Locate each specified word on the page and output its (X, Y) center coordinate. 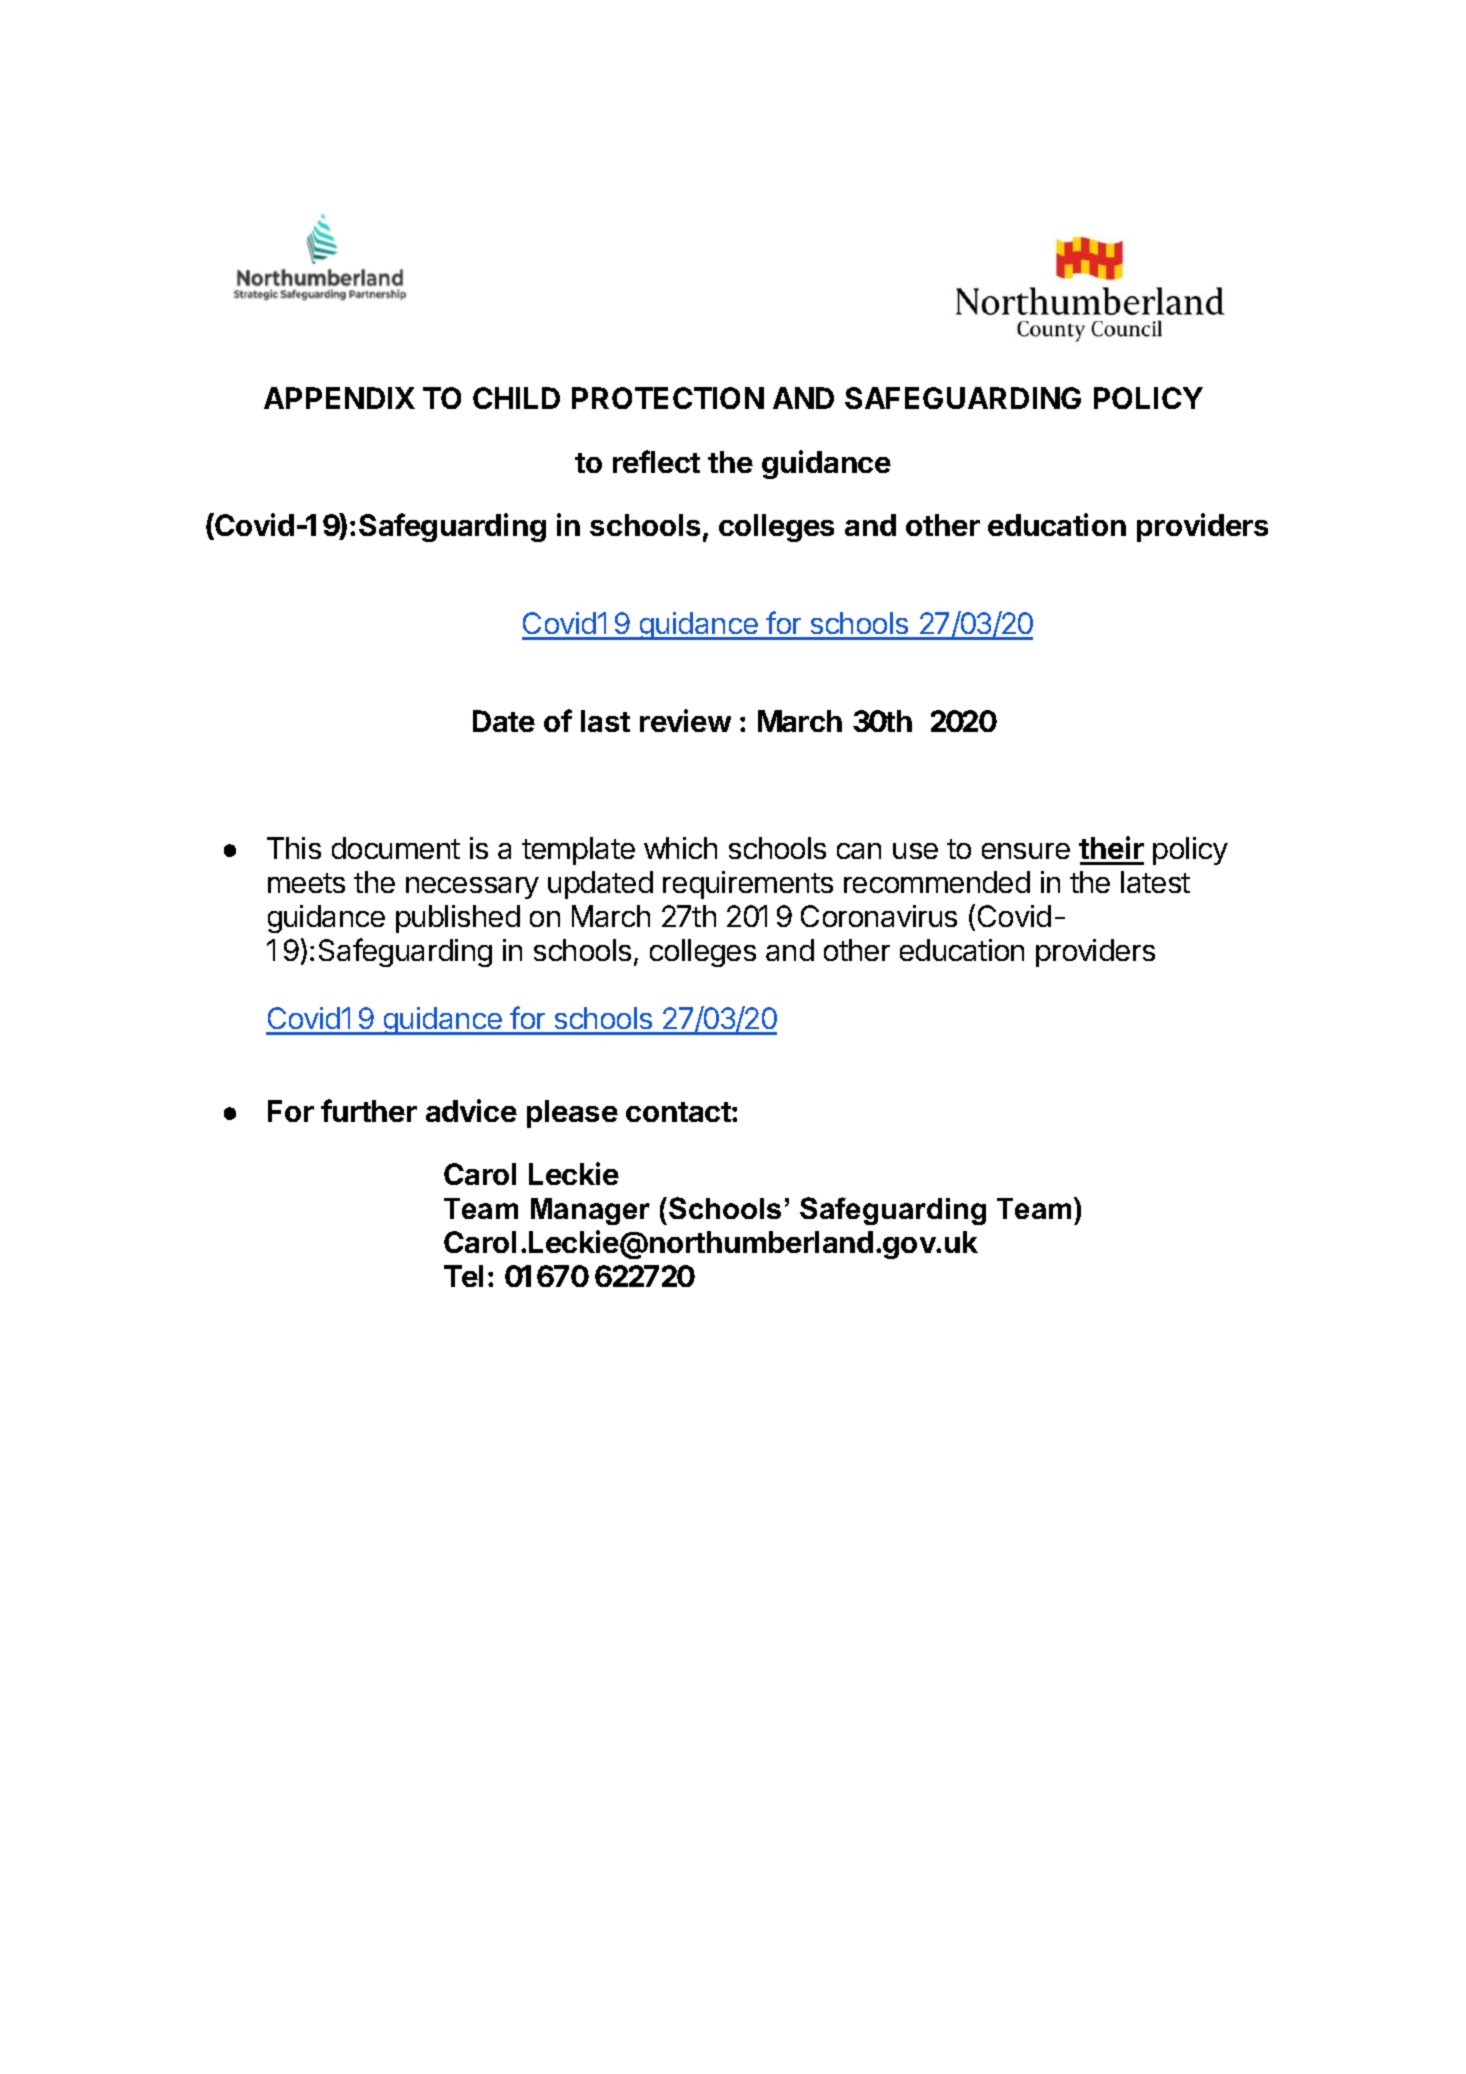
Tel (463, 1276)
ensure (1026, 851)
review (685, 720)
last (605, 721)
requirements (748, 885)
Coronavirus (879, 916)
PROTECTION (668, 398)
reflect (656, 461)
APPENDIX (339, 398)
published (458, 919)
